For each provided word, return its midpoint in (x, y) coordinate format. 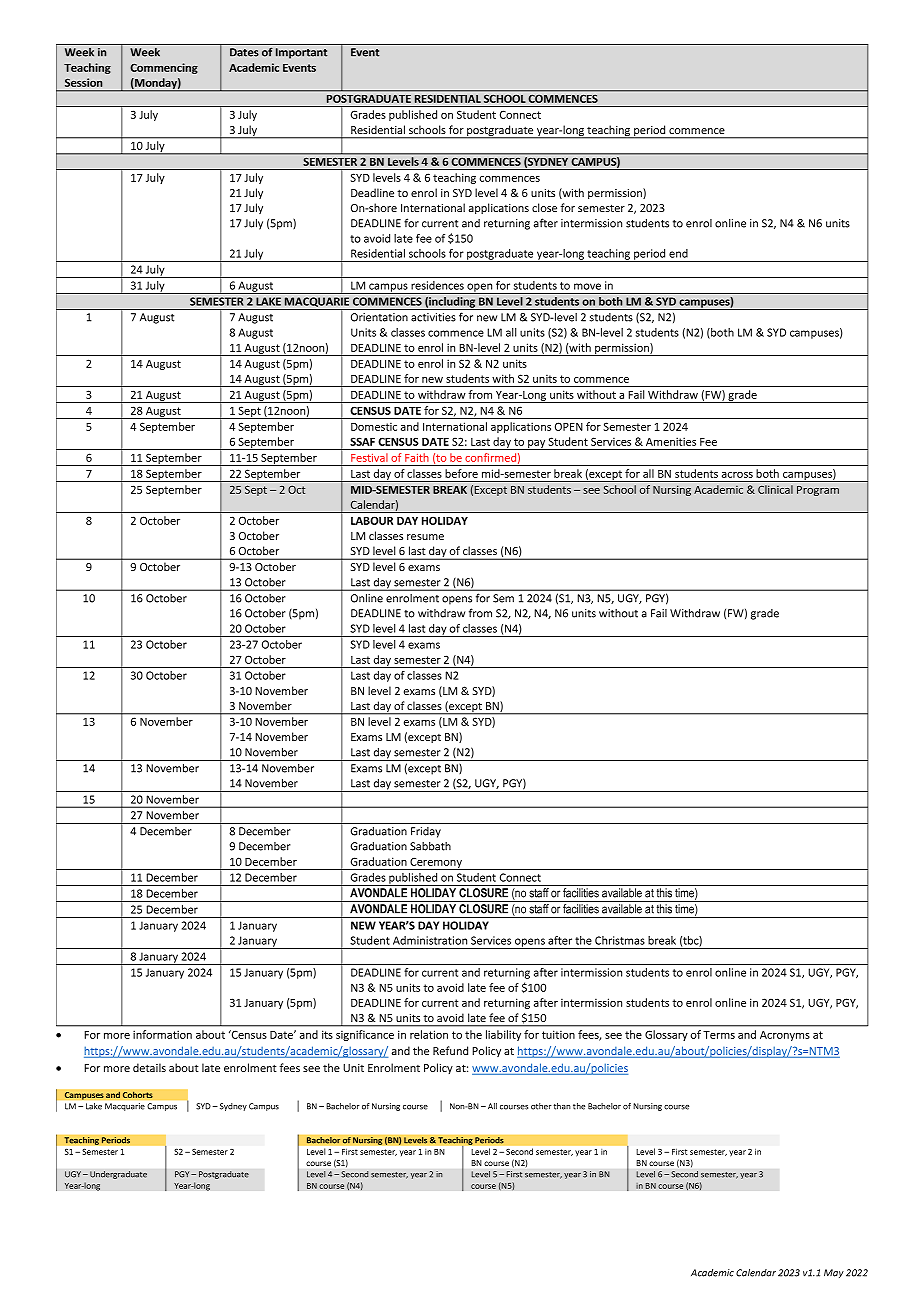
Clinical (775, 489)
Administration (430, 940)
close (544, 207)
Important (301, 53)
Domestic (374, 427)
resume (425, 537)
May (834, 1273)
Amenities (671, 441)
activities (433, 317)
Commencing (164, 68)
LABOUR (372, 520)
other (541, 1106)
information (162, 1034)
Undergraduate (118, 1175)
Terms (719, 1035)
